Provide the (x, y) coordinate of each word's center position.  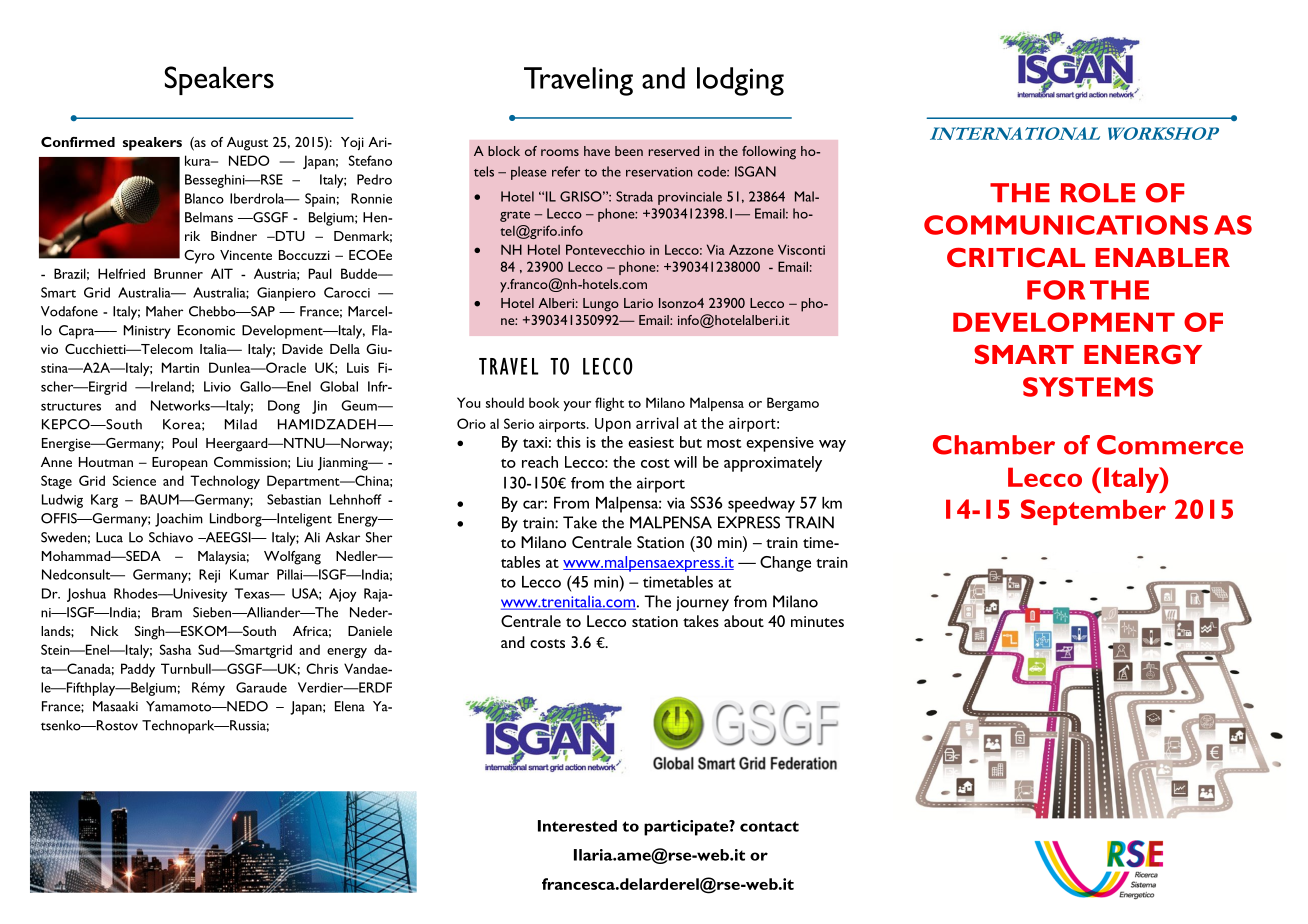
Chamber (994, 445)
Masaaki (115, 706)
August (247, 144)
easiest (651, 442)
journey (702, 603)
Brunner (178, 273)
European (180, 464)
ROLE (1098, 193)
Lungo (601, 305)
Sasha (175, 649)
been (629, 151)
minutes (817, 621)
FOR (1056, 290)
